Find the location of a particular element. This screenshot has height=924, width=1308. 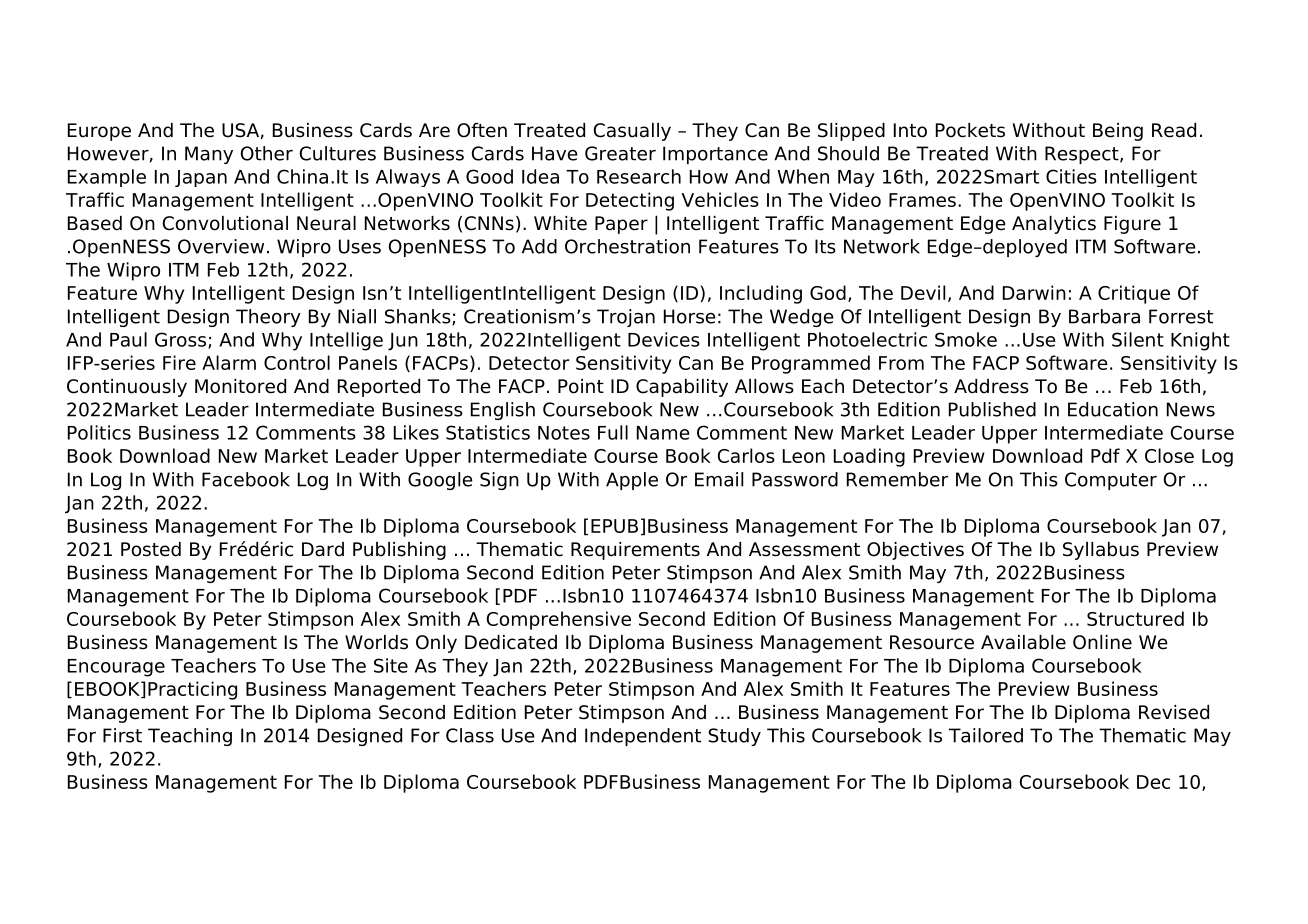

Independent is located at coordinates (643, 737).
